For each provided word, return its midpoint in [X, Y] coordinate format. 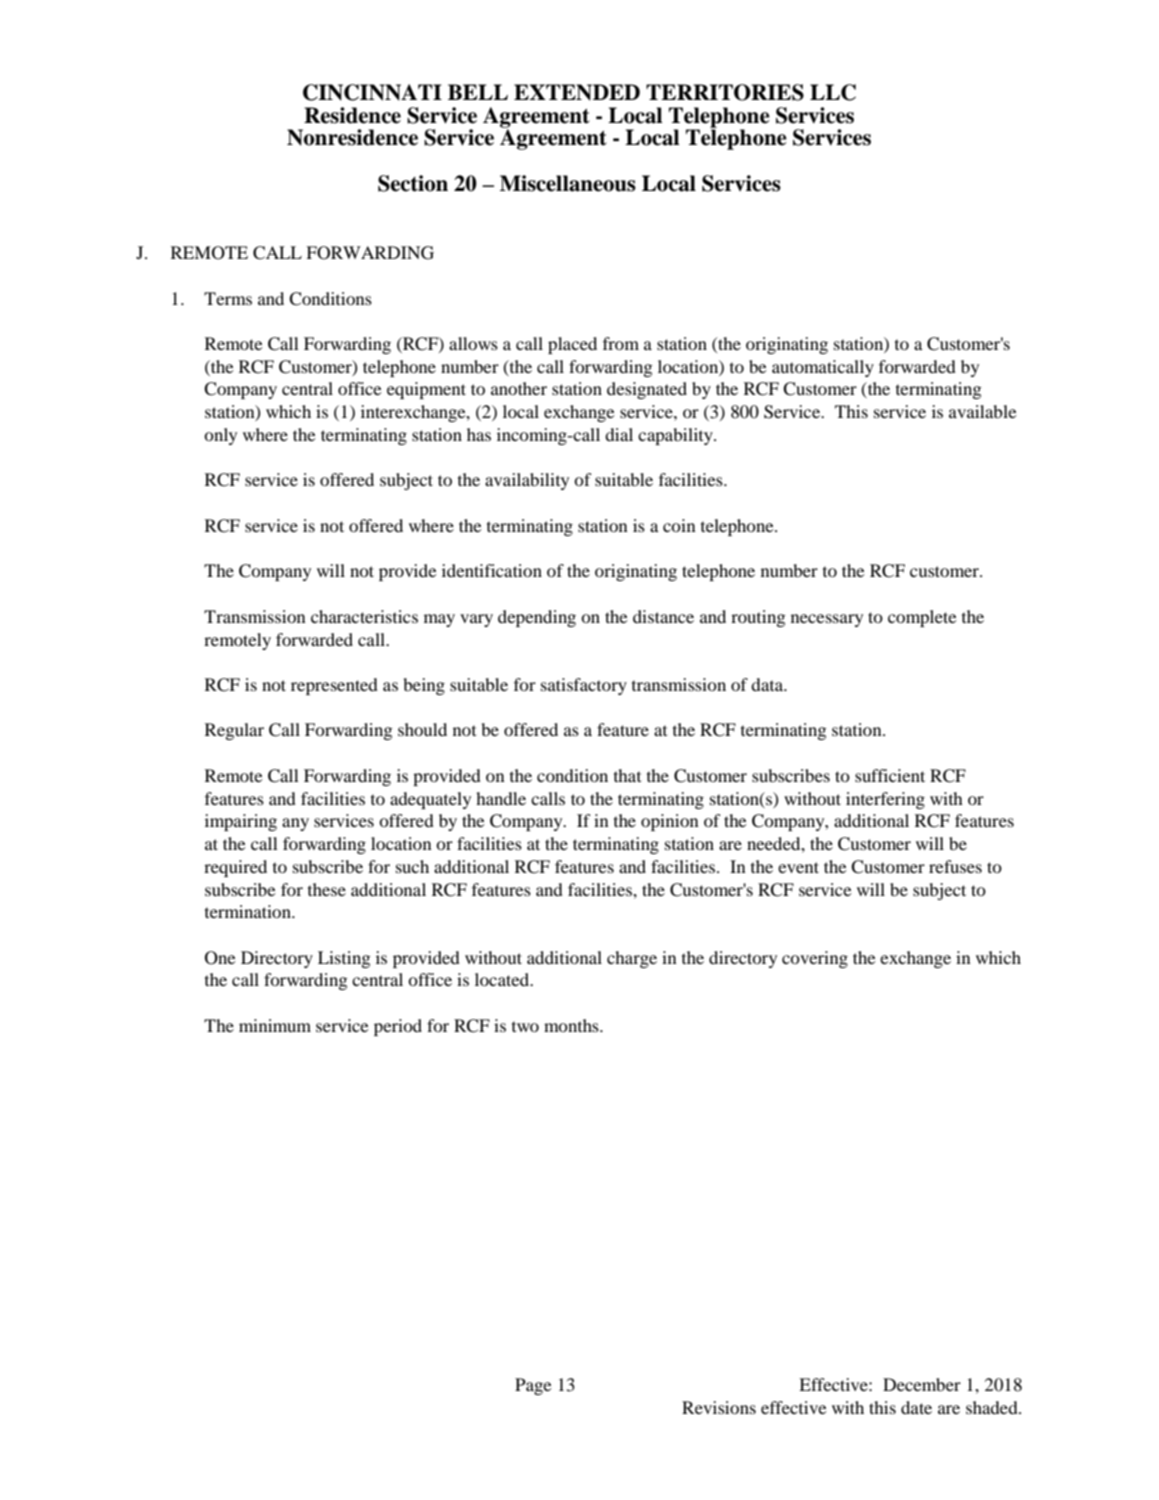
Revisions [719, 1407]
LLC [833, 92]
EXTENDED [577, 92]
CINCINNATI [372, 92]
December [922, 1384]
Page [533, 1386]
